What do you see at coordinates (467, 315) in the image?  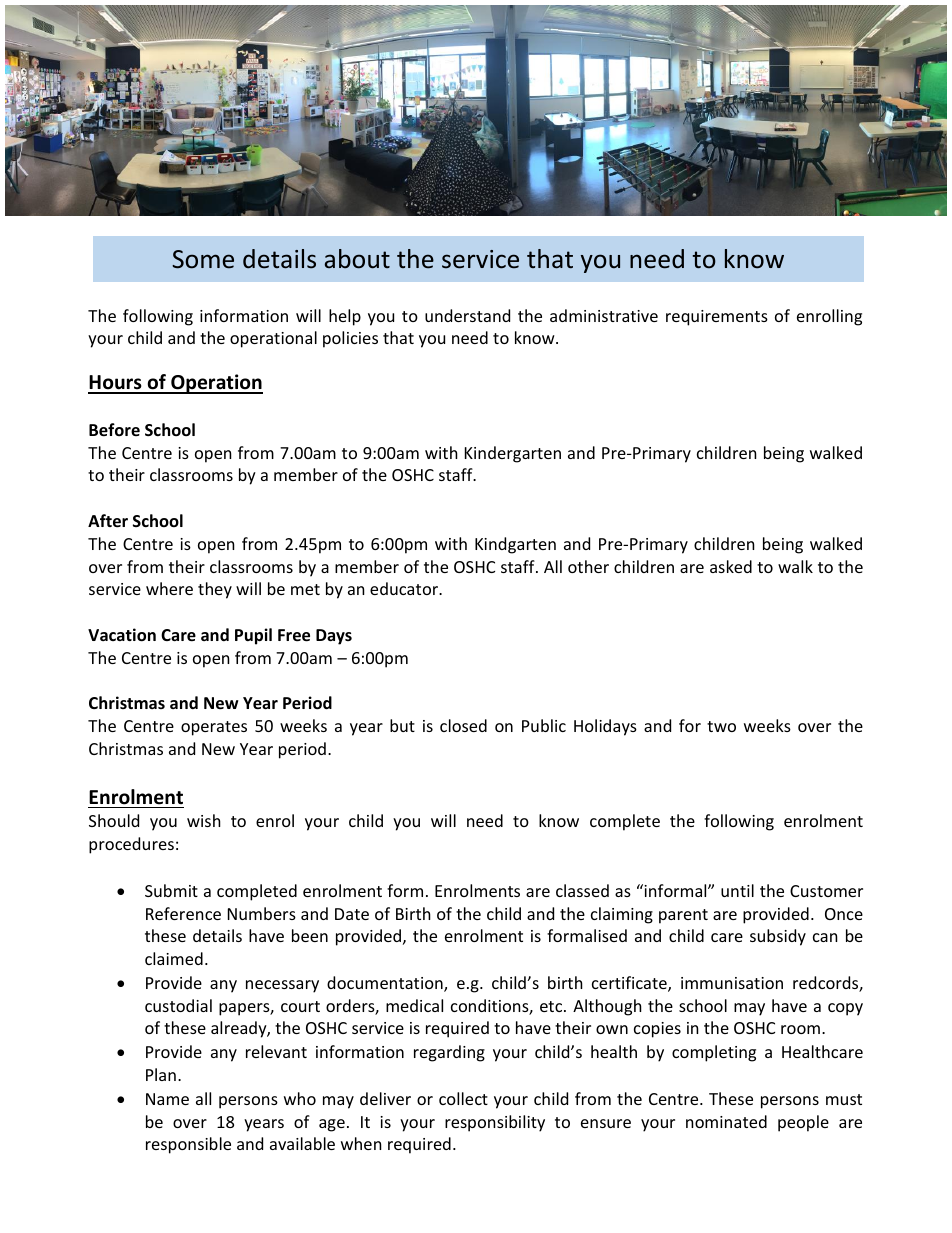 I see `understand` at bounding box center [467, 315].
